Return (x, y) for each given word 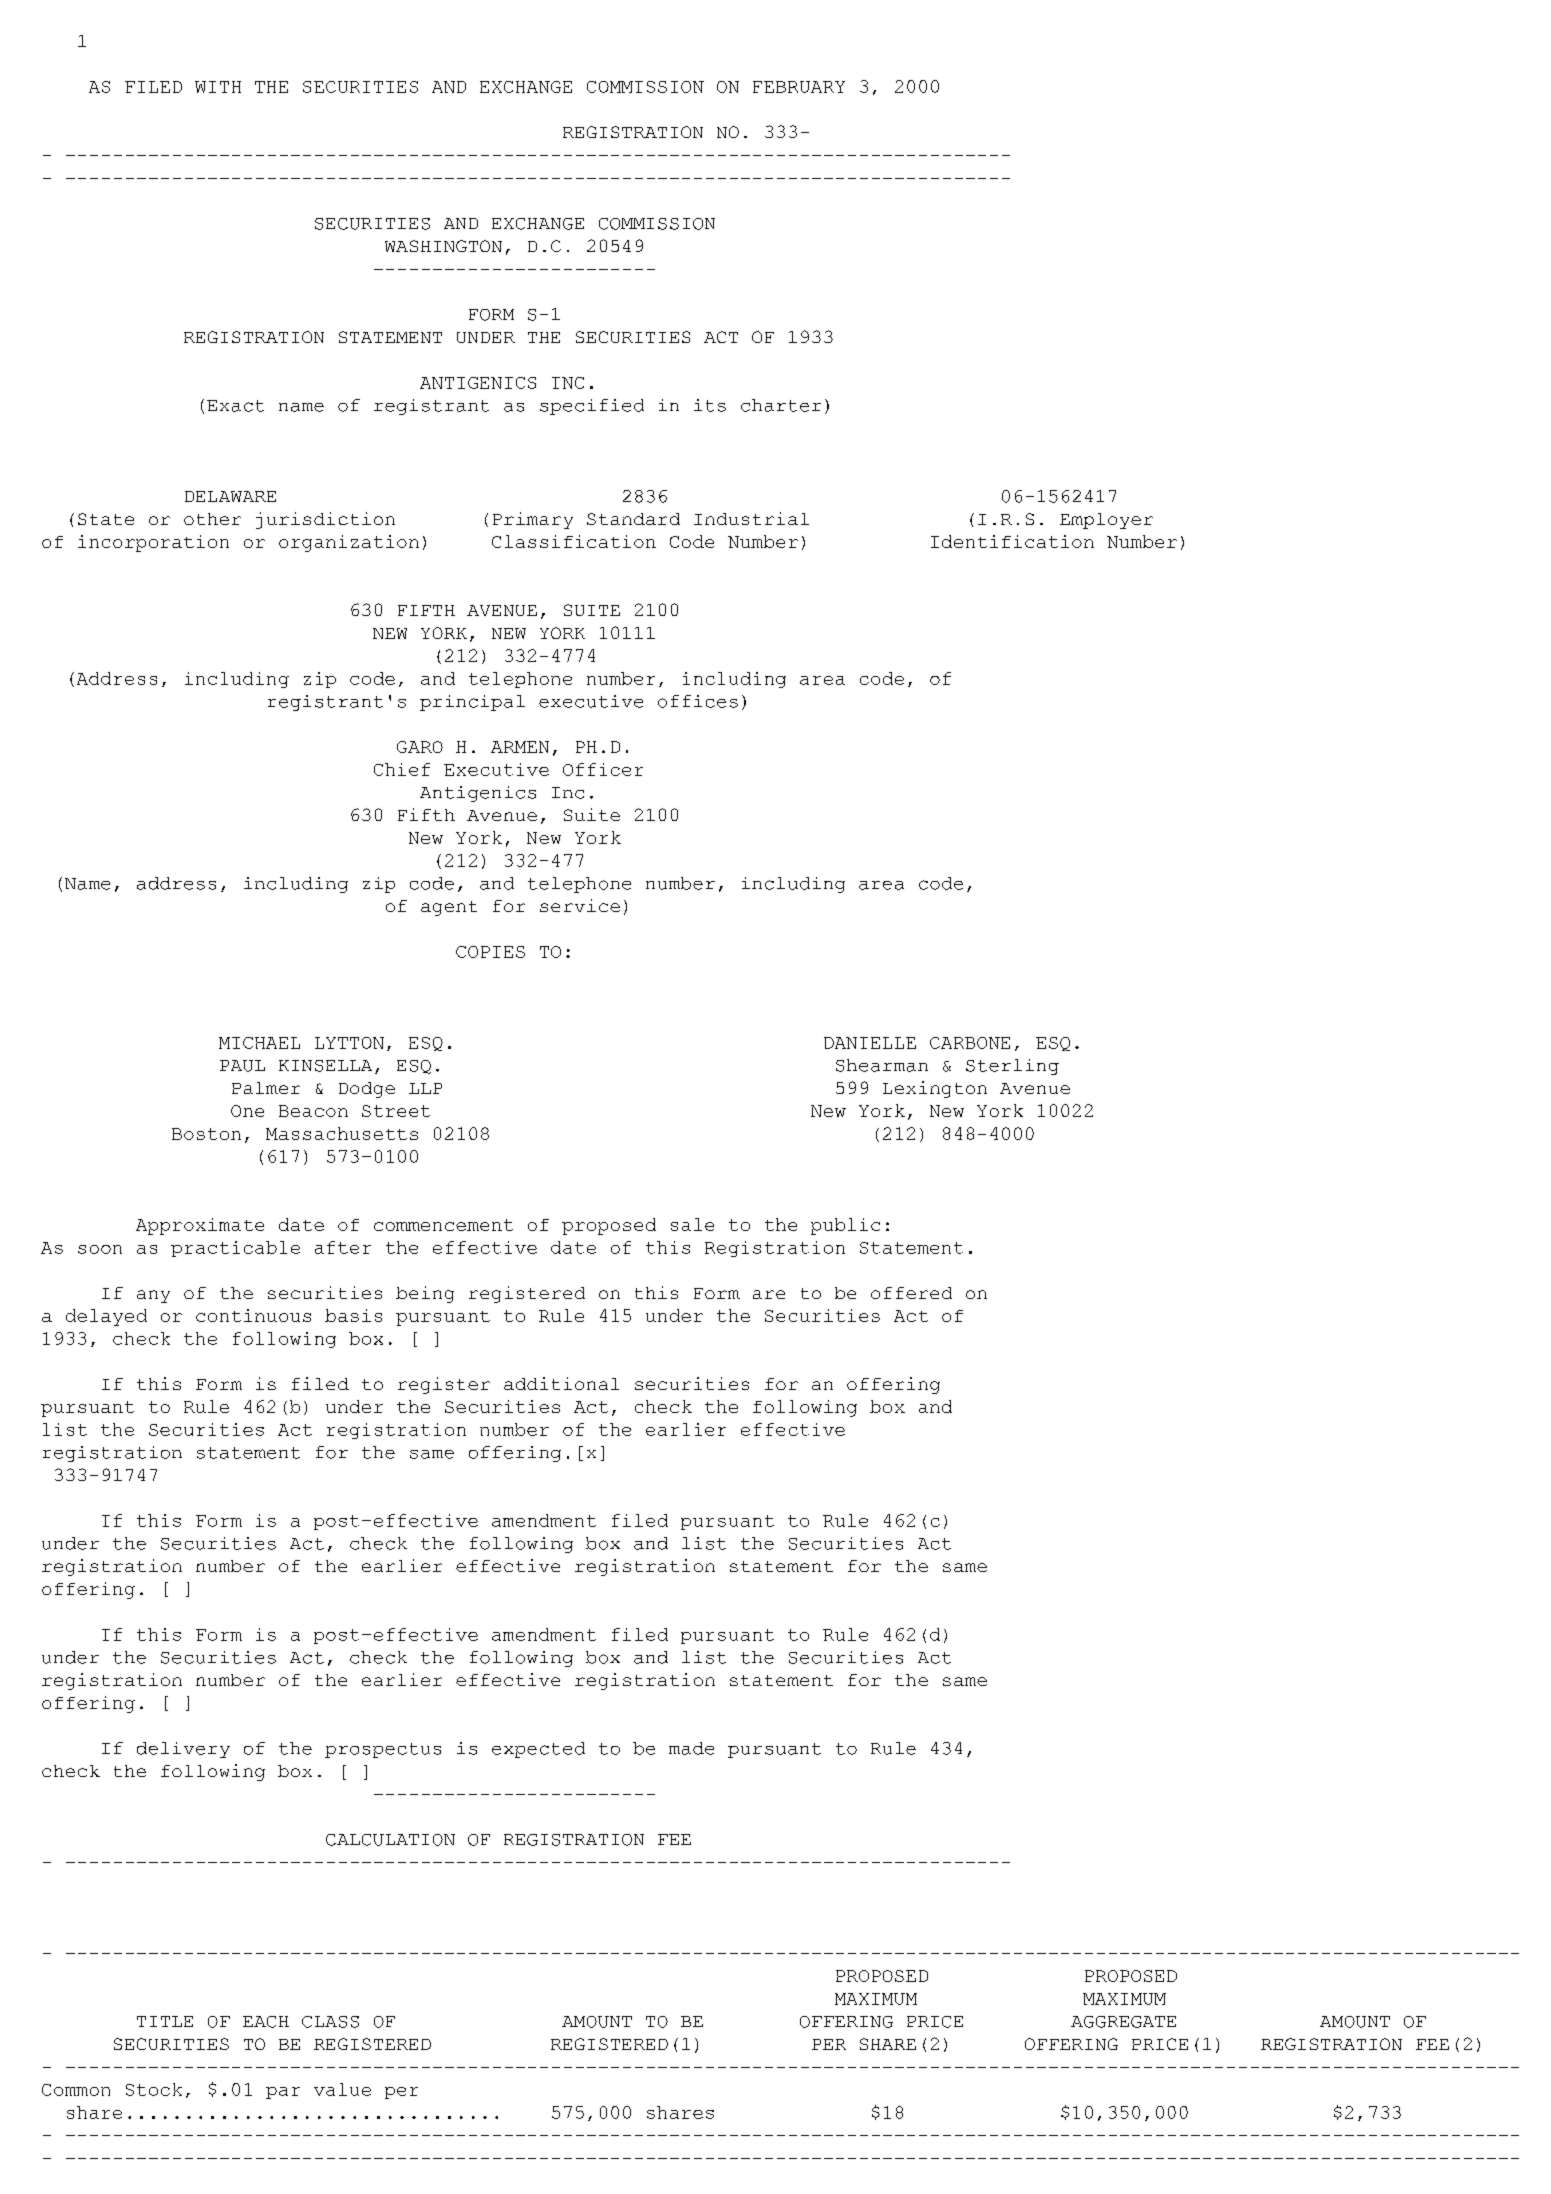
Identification (1012, 541)
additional (561, 1383)
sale (692, 1224)
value (342, 2089)
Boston (206, 1134)
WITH (218, 87)
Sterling (1012, 1067)
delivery (183, 1750)
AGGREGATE (1123, 2022)
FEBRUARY (799, 87)
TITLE (165, 2021)
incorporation (153, 543)
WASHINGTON (443, 246)
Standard (633, 519)
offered (911, 1293)
